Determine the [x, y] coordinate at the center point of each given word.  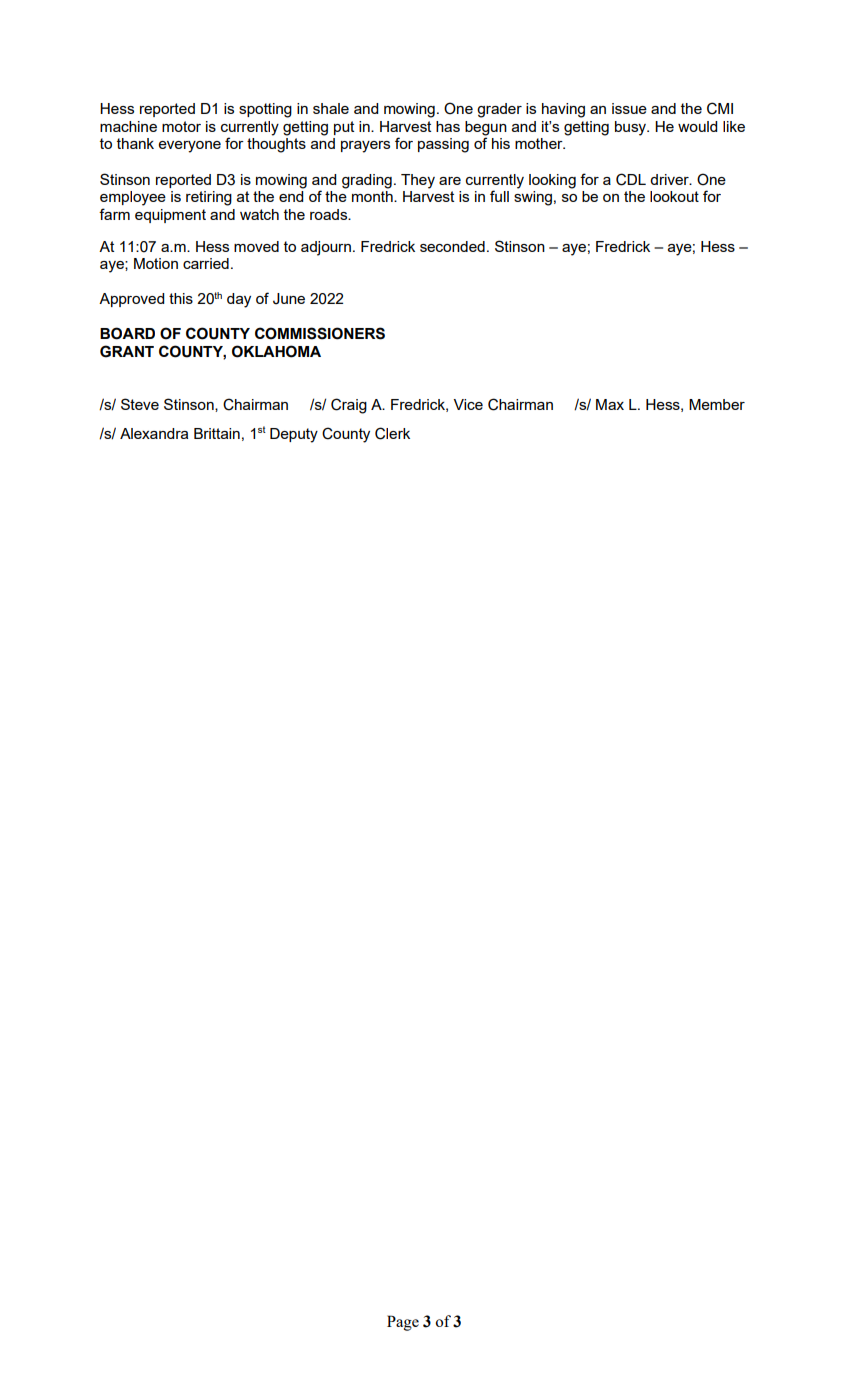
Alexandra [154, 433]
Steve [140, 404]
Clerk [392, 433]
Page [403, 1323]
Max [610, 404]
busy [632, 128]
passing [443, 145]
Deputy [294, 435]
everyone [190, 147]
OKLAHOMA [276, 351]
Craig [349, 406]
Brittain [217, 433]
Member [717, 404]
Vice [468, 404]
